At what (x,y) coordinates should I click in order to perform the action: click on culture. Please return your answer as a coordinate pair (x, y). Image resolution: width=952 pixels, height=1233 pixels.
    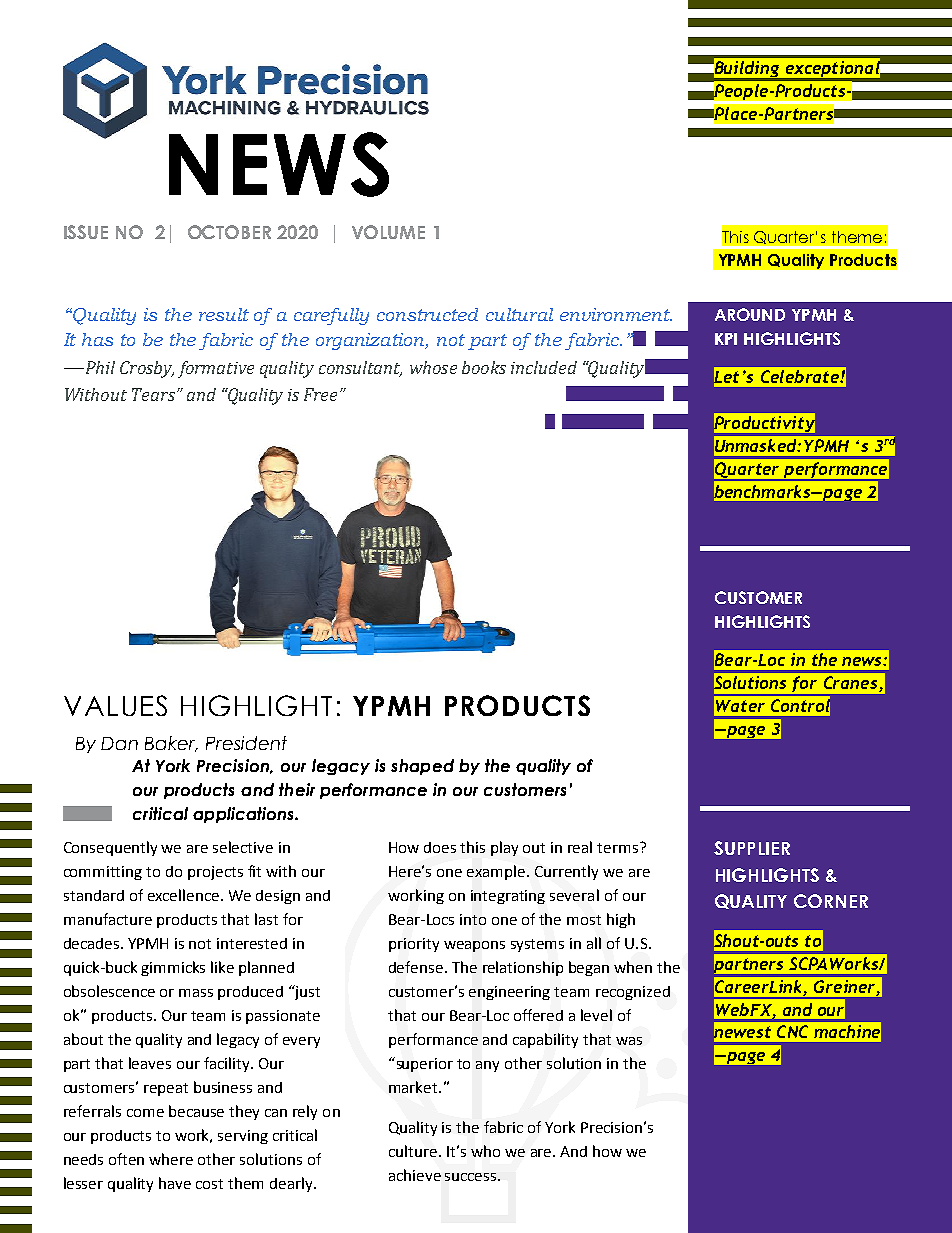
    Looking at the image, I should click on (413, 1151).
